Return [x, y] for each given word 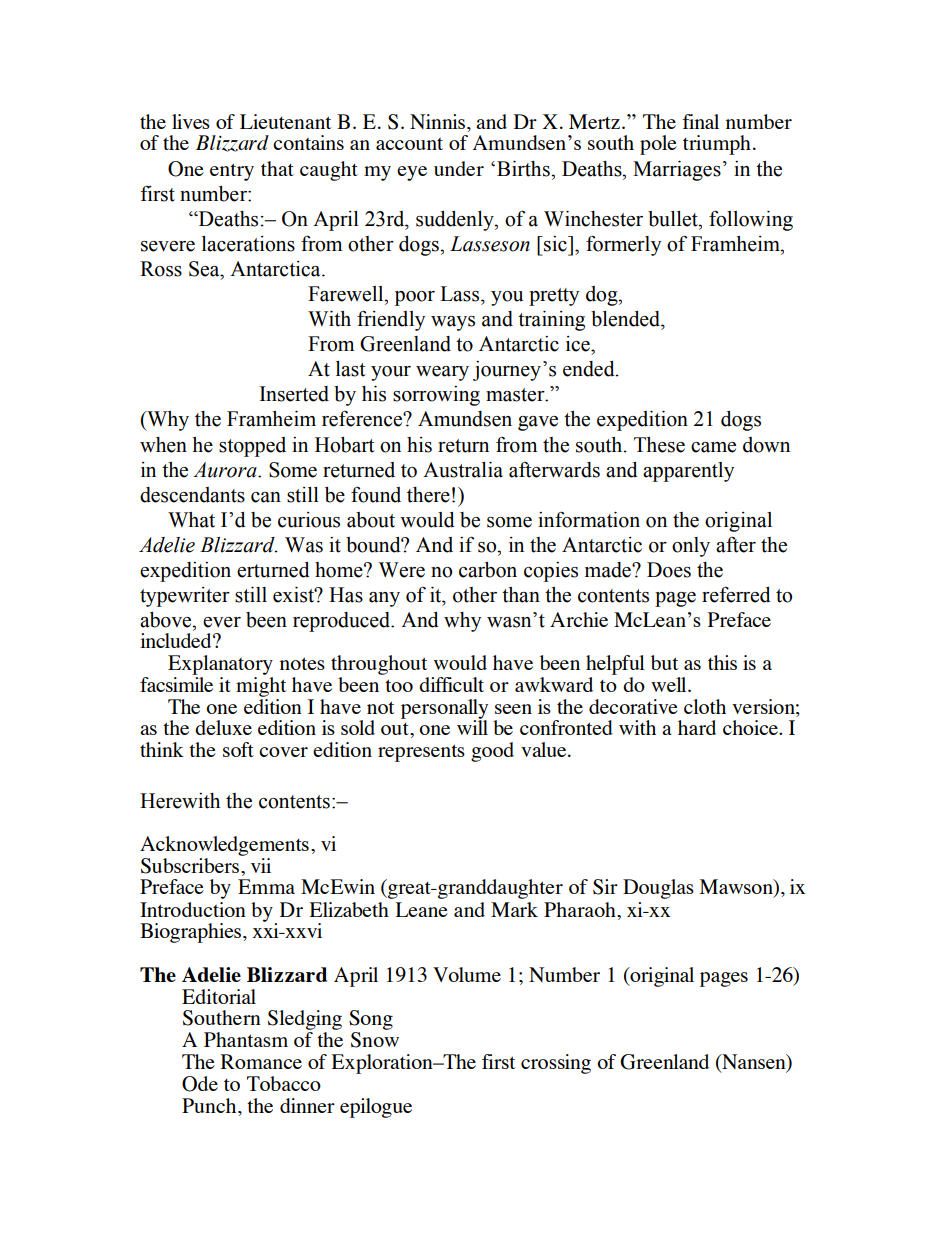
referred [736, 594]
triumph [717, 145]
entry [232, 172]
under [459, 168]
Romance [261, 1061]
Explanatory [220, 665]
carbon [488, 570]
